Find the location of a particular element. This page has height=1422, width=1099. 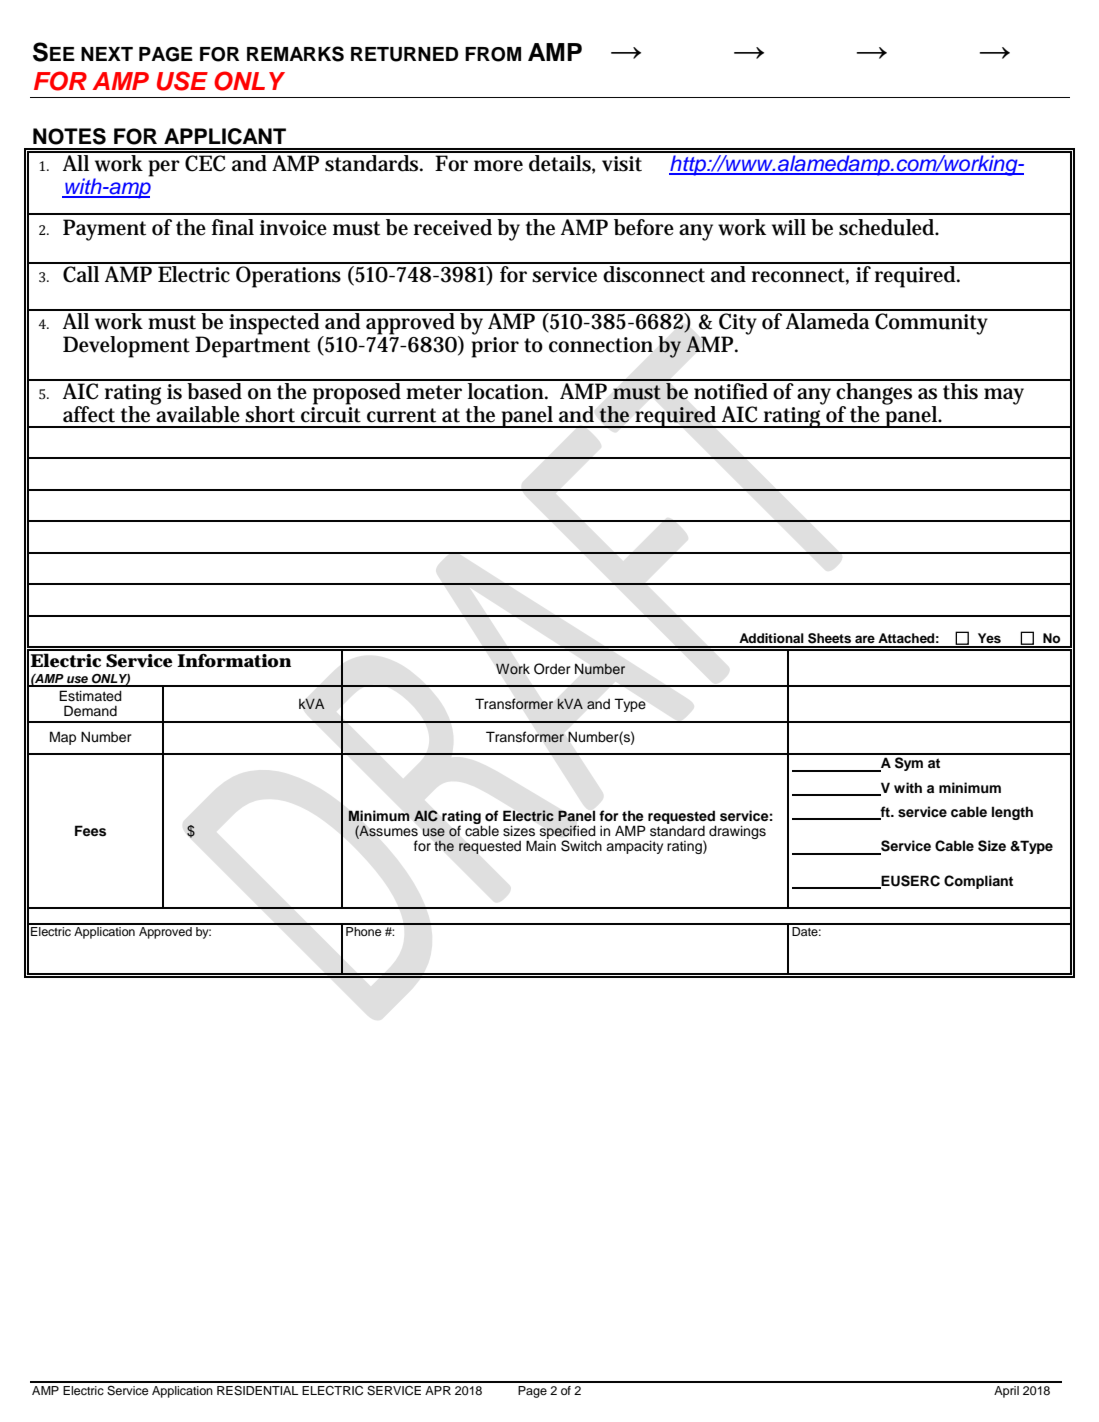

FROM is located at coordinates (493, 54).
